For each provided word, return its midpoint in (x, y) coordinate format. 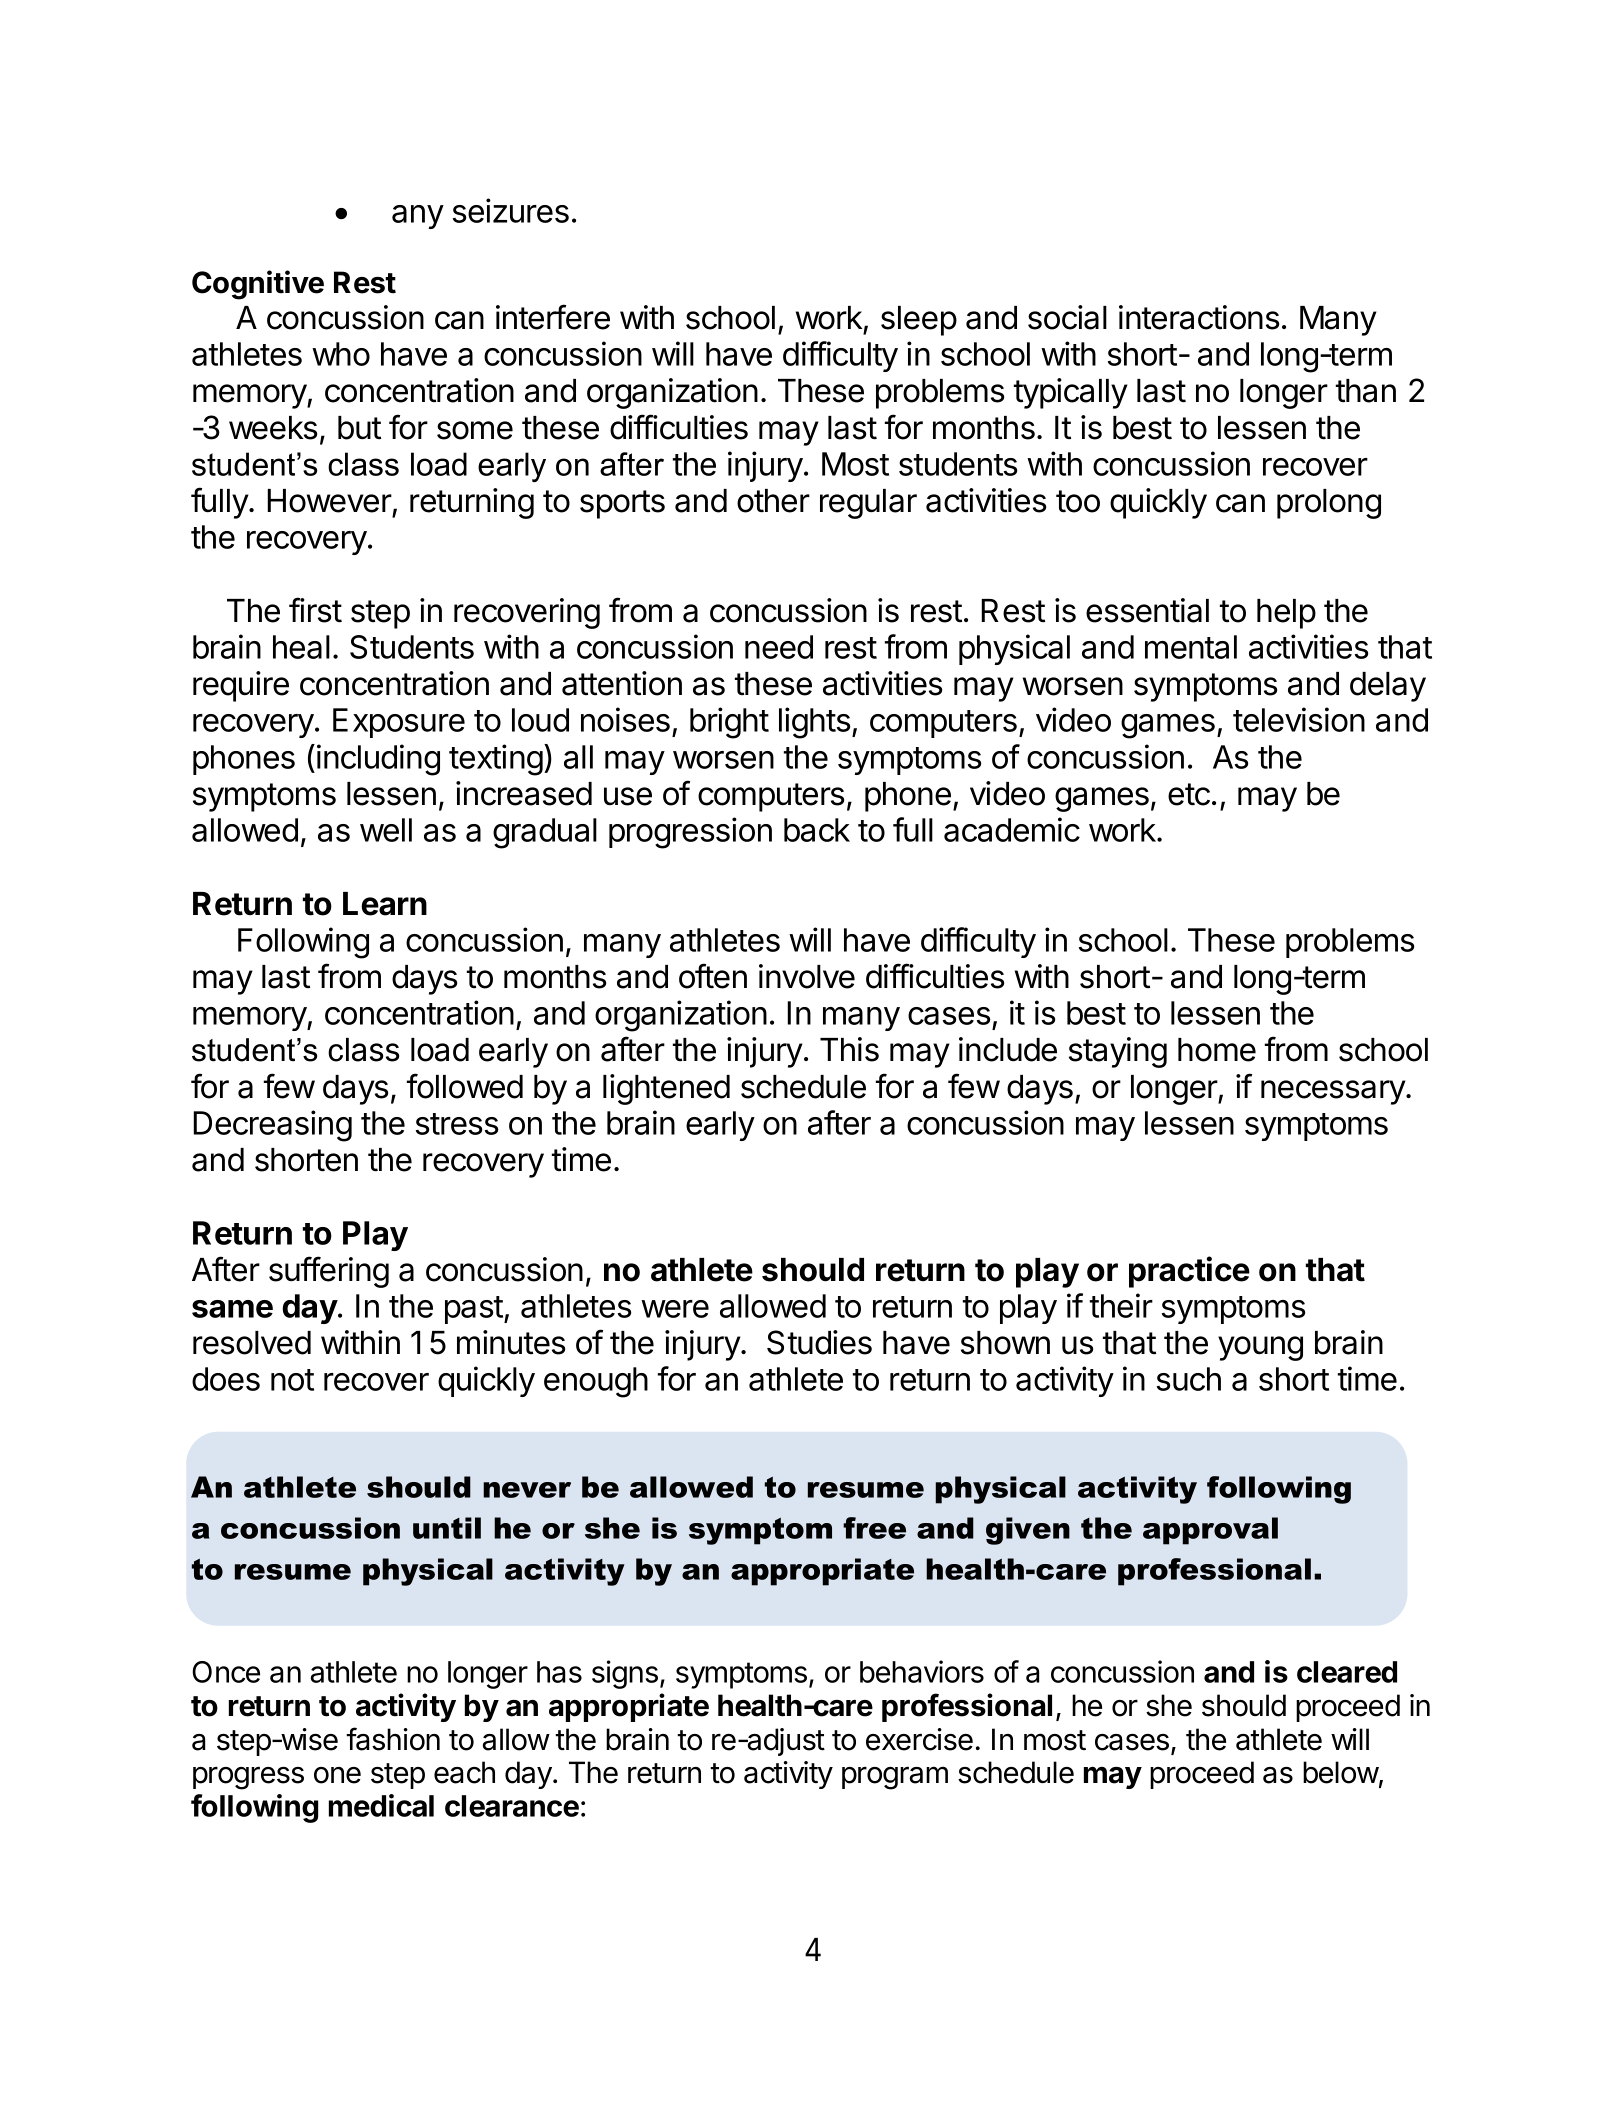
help (1286, 614)
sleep (919, 321)
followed (465, 1086)
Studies (819, 1342)
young (1260, 1348)
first (315, 610)
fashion (393, 1739)
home (1217, 1050)
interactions (1199, 317)
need (779, 647)
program (895, 1778)
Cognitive (258, 285)
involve (807, 976)
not (292, 1380)
